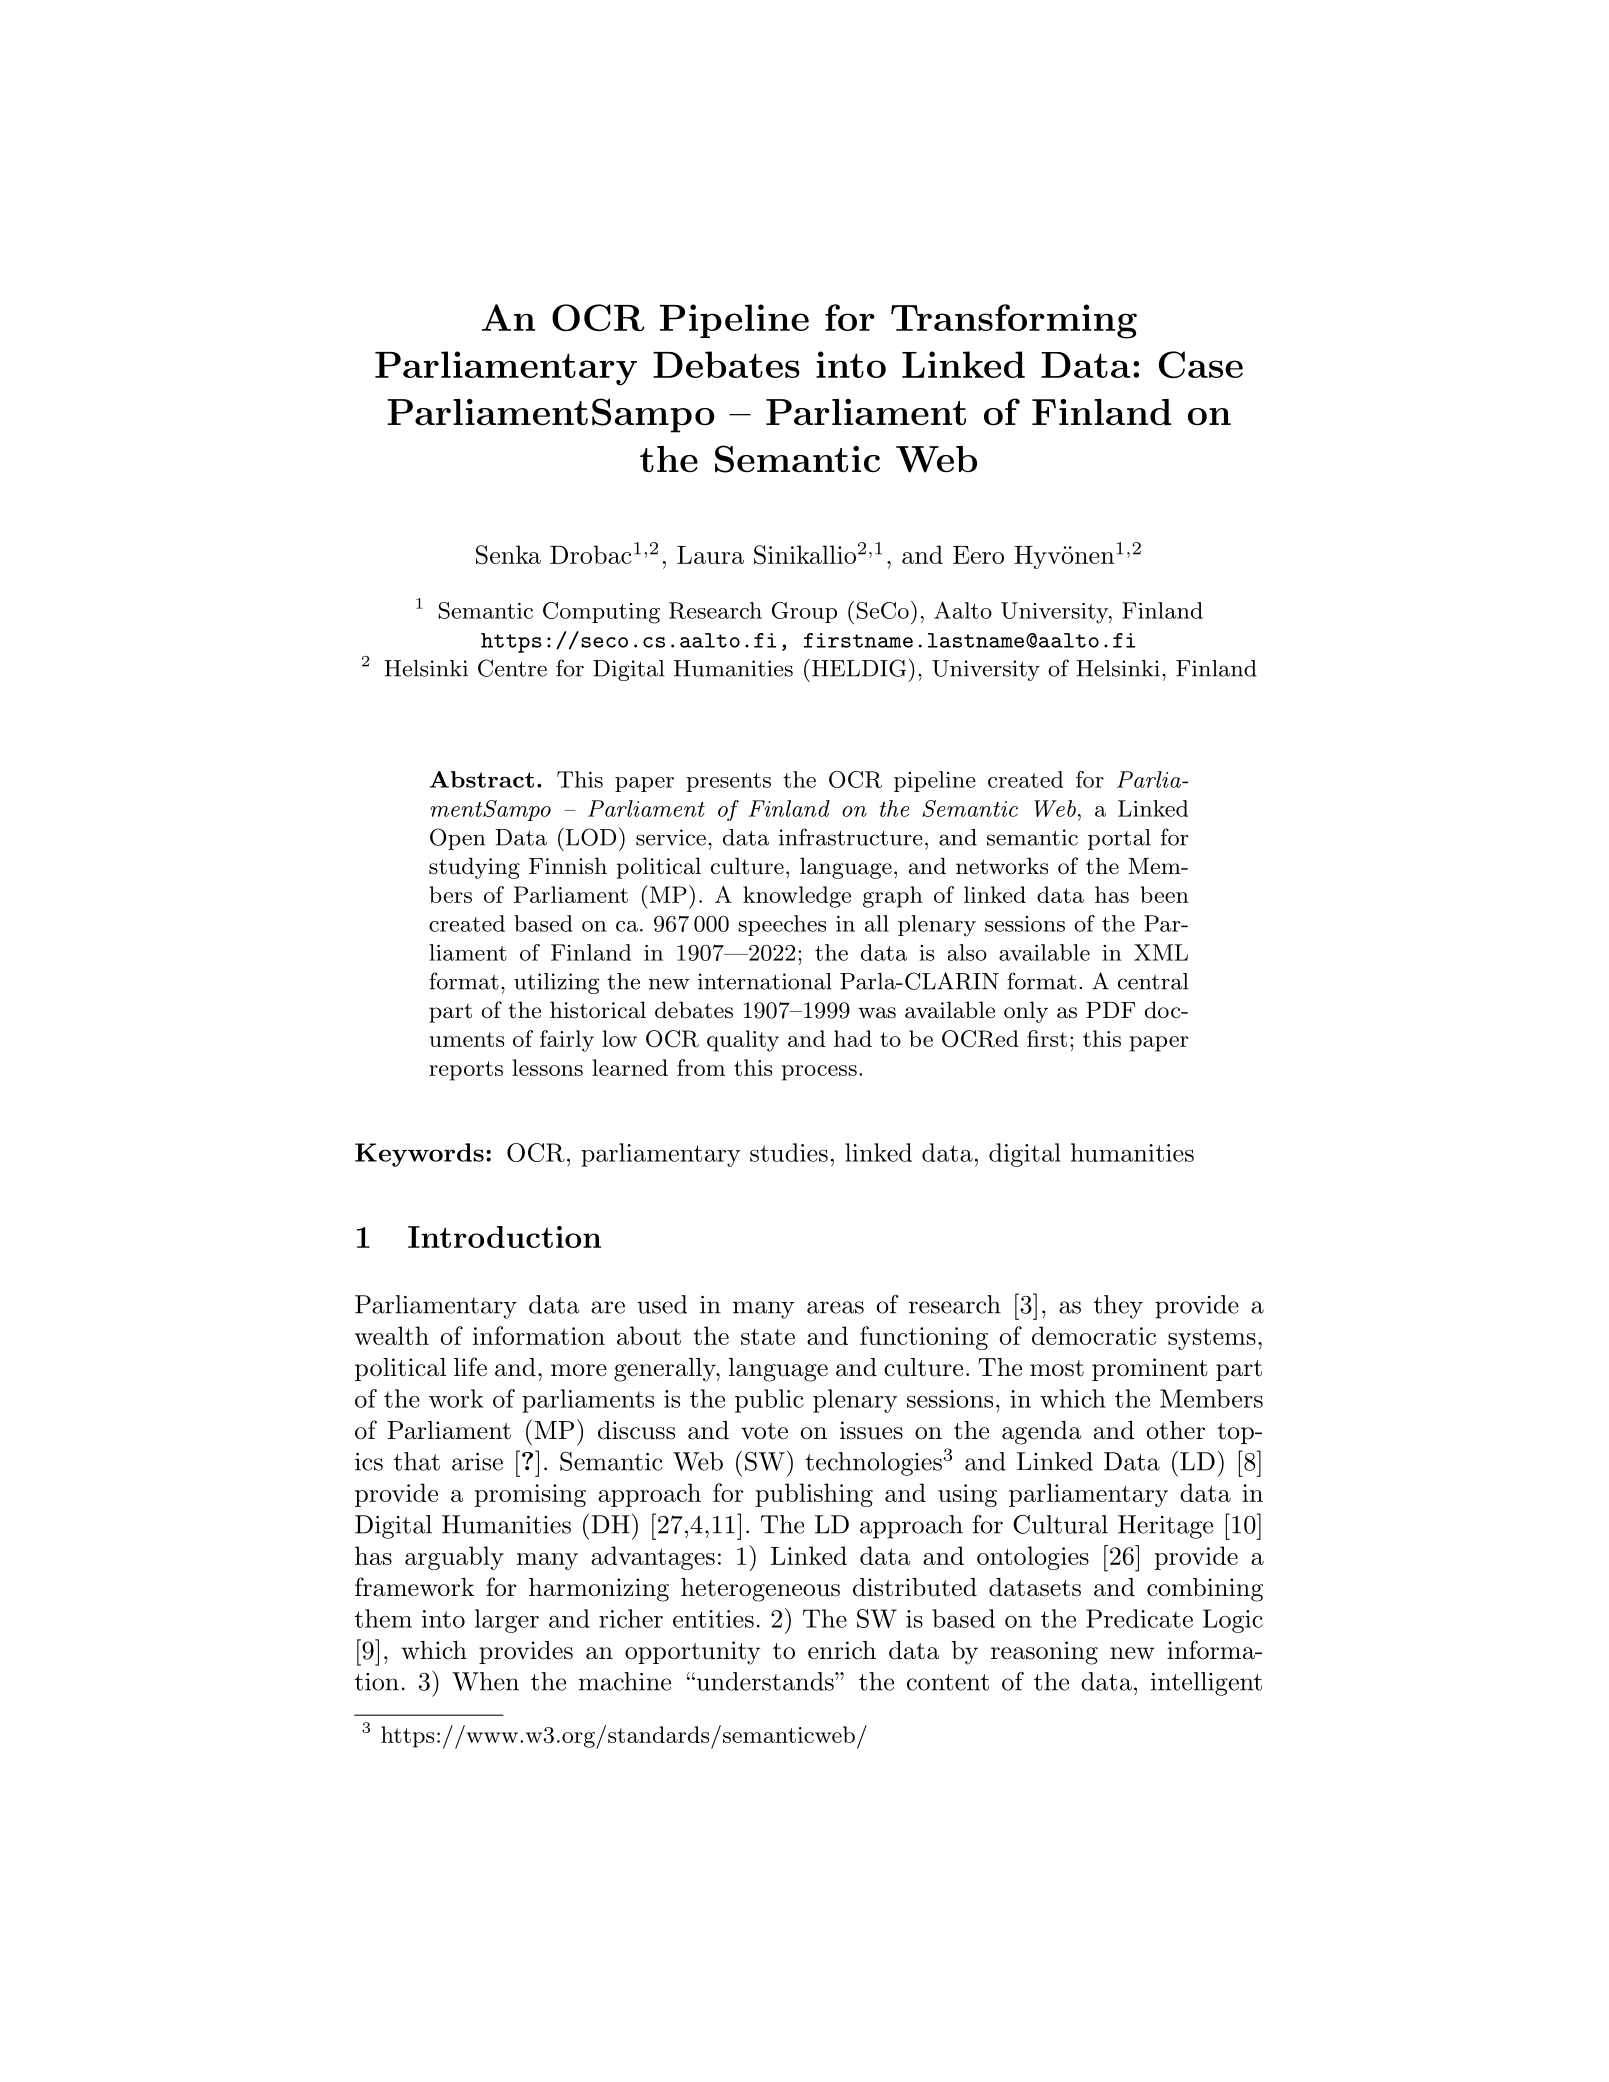  Describe the element at coordinates (508, 555) in the screenshot. I see `Senka` at that location.
